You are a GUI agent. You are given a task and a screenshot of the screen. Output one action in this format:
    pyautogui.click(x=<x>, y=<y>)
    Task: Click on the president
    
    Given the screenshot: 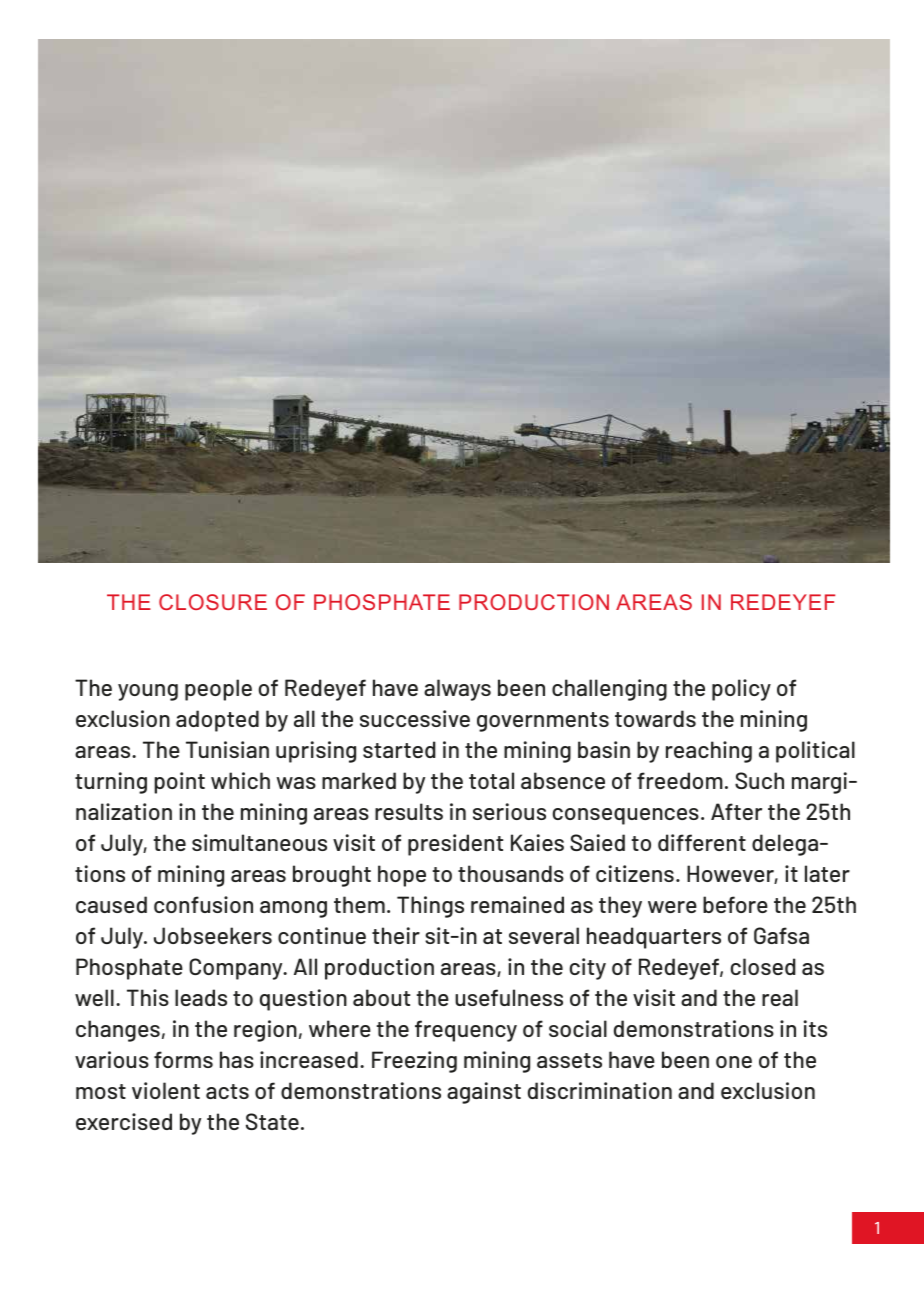 What is the action you would take?
    pyautogui.click(x=455, y=845)
